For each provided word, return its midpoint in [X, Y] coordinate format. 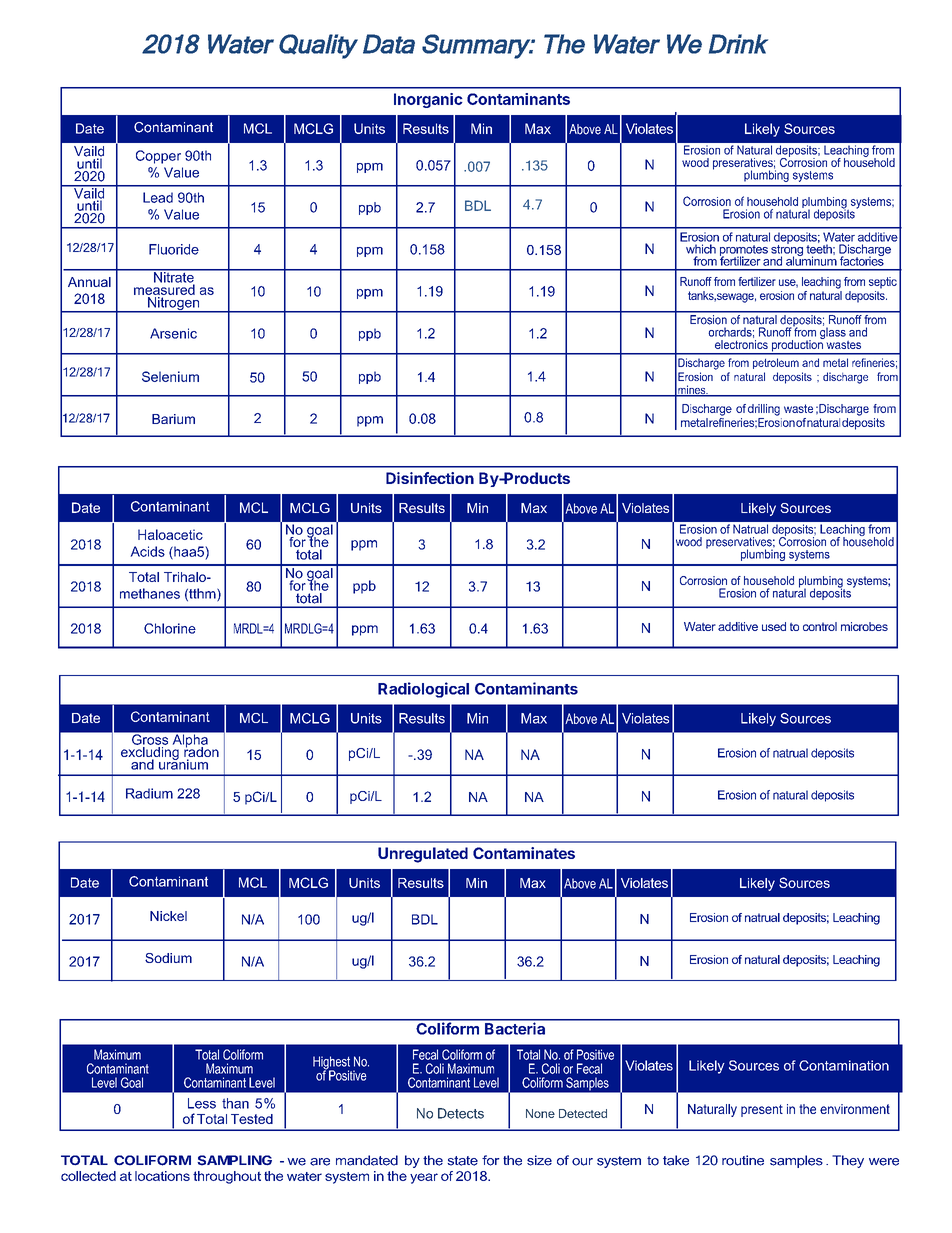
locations [162, 1176]
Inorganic [428, 100]
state [462, 1161]
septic [883, 283]
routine [743, 1160]
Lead [158, 197]
